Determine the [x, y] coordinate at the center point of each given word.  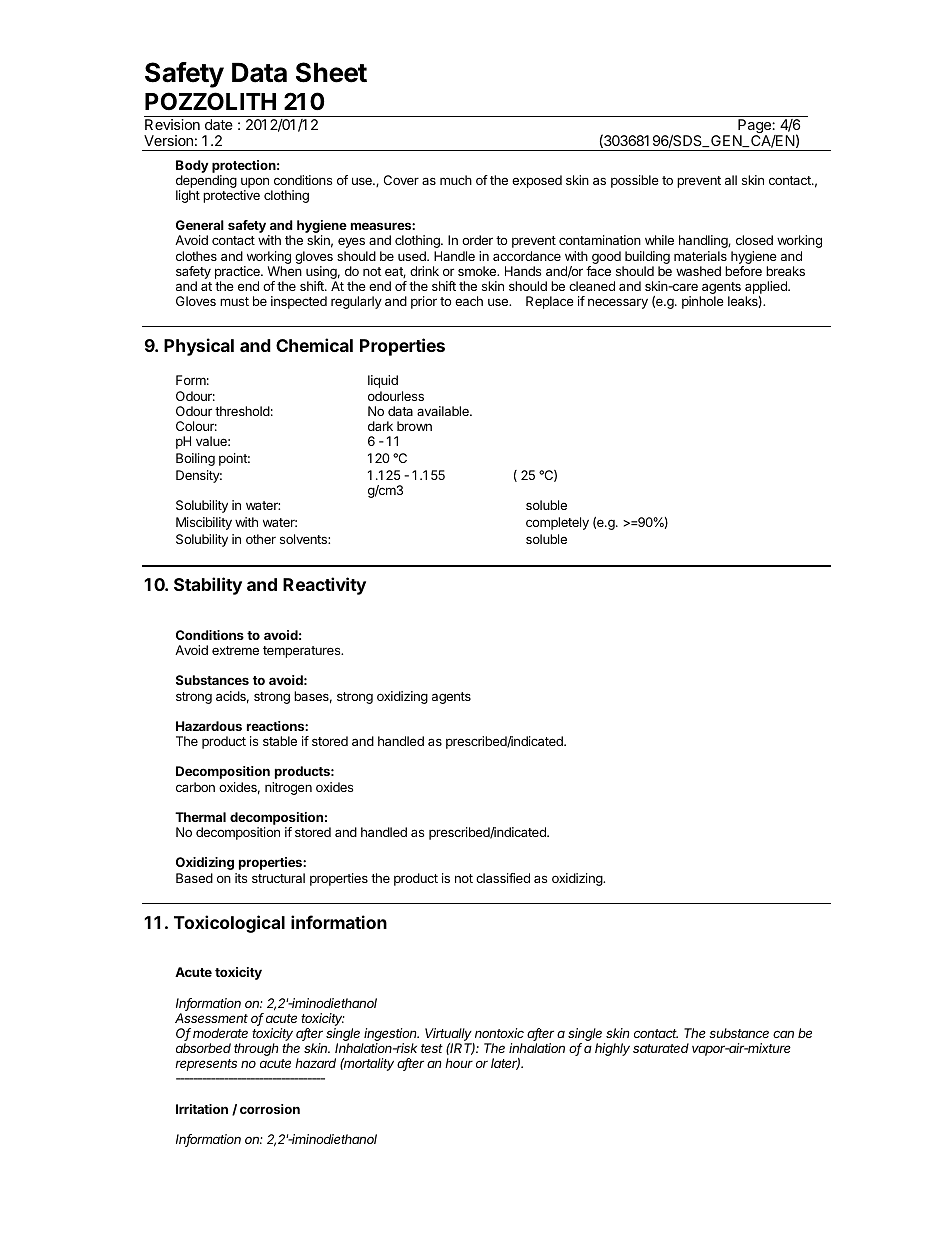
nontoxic [499, 1033]
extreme [235, 650]
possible [635, 181]
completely [557, 523]
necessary [618, 303]
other [261, 539]
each [469, 301]
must [234, 301]
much [456, 180]
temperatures [303, 652]
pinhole [703, 302]
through [256, 1049]
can [783, 1034]
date [219, 124]
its [241, 878]
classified [503, 878]
